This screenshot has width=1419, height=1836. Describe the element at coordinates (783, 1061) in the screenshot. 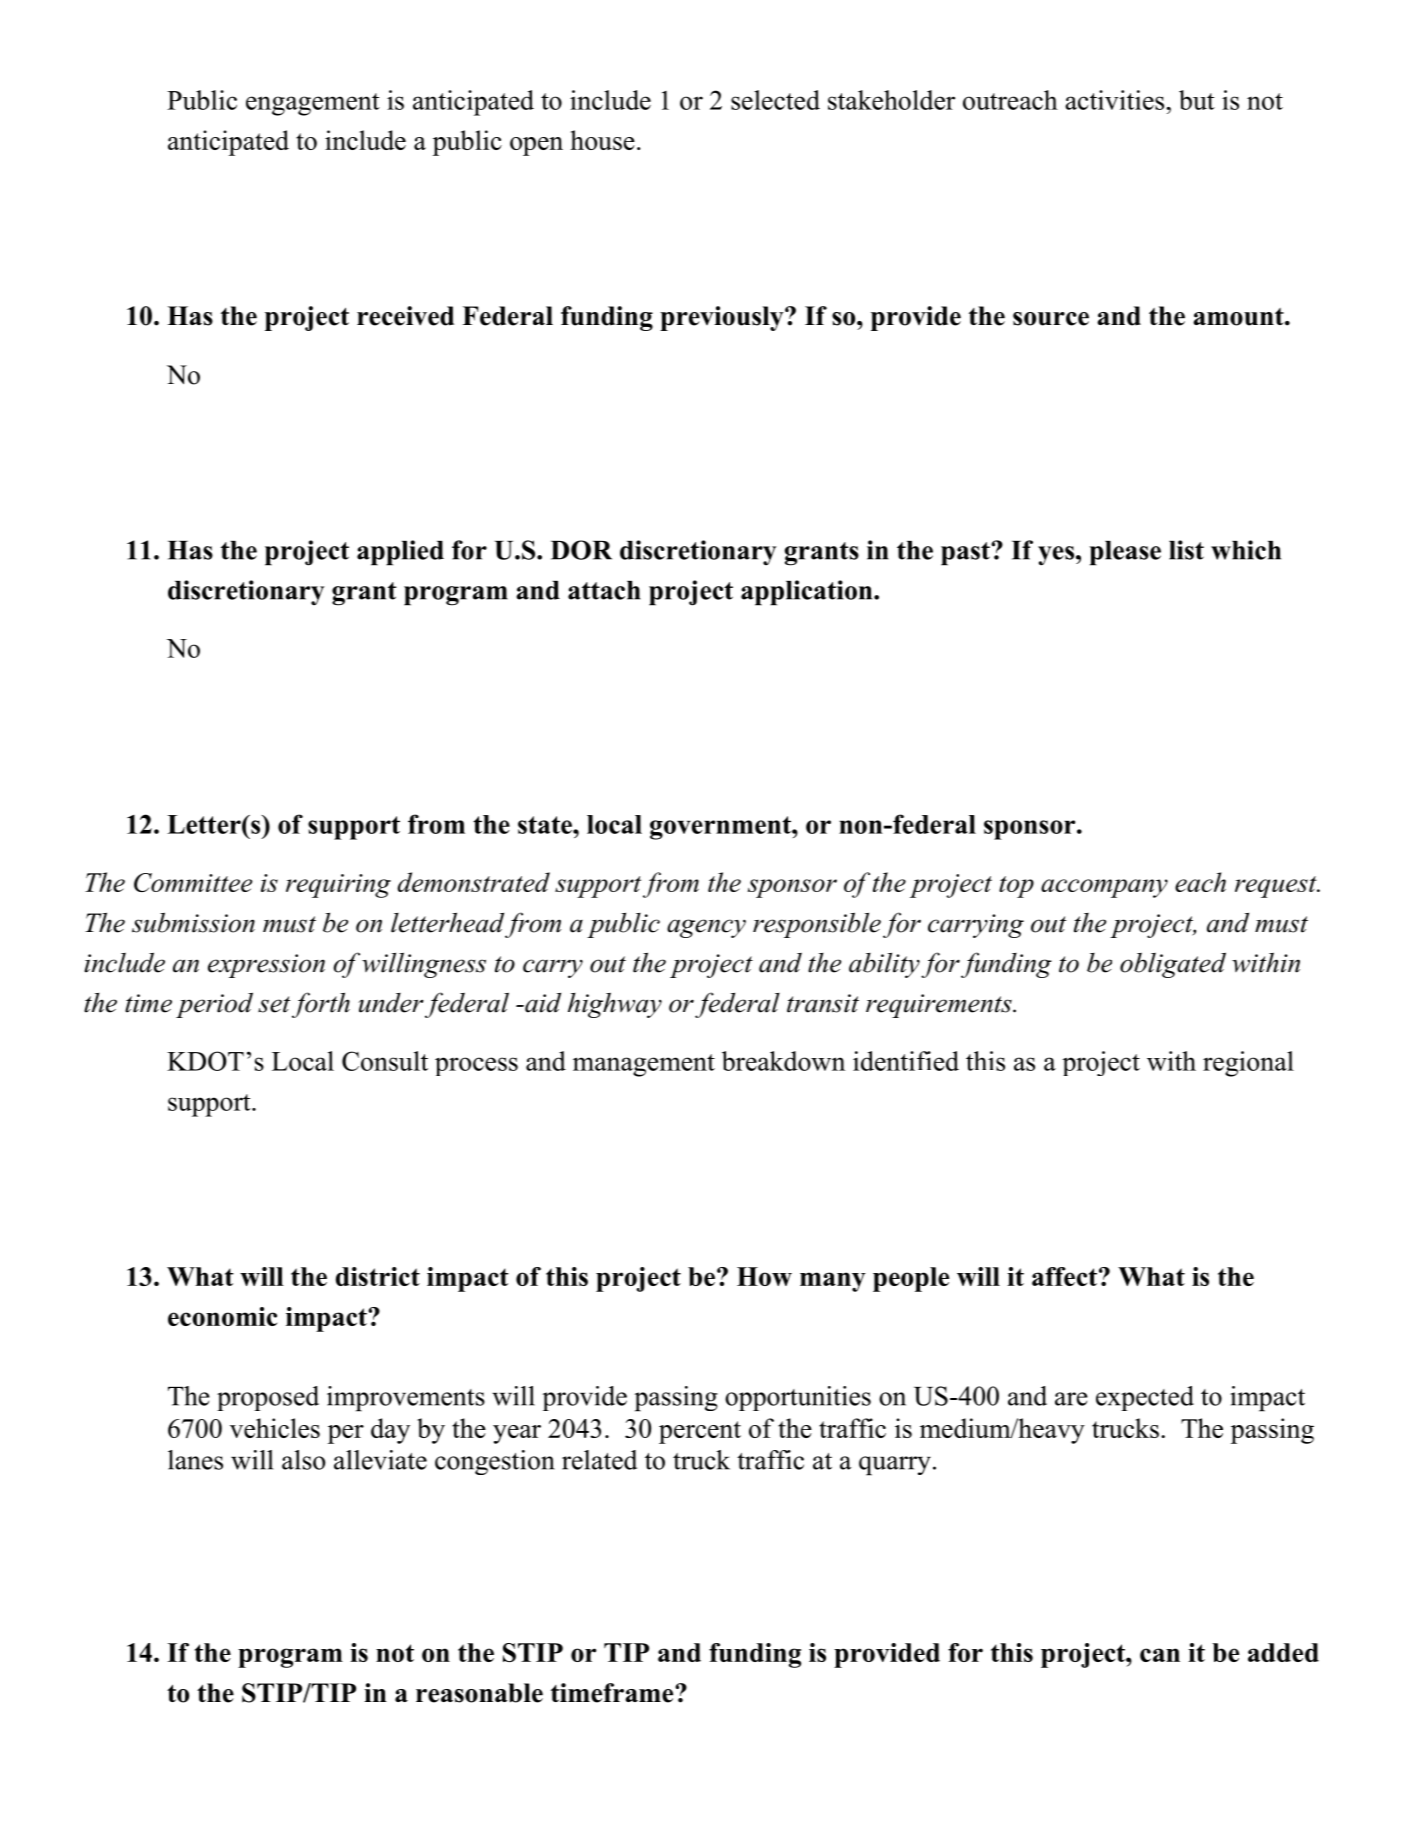

I see `breakdown` at that location.
